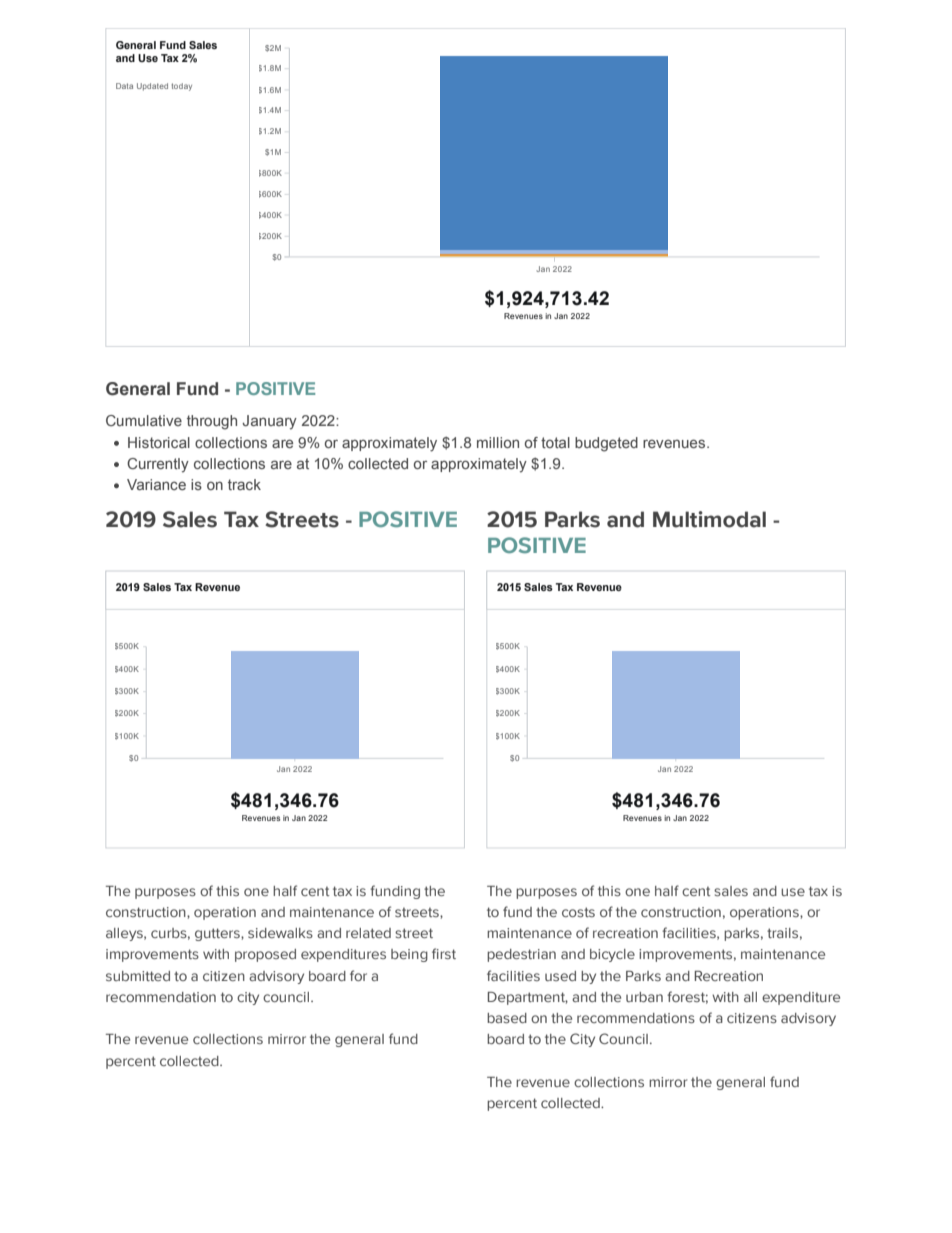 The height and width of the screenshot is (1233, 952). I want to click on being, so click(409, 955).
